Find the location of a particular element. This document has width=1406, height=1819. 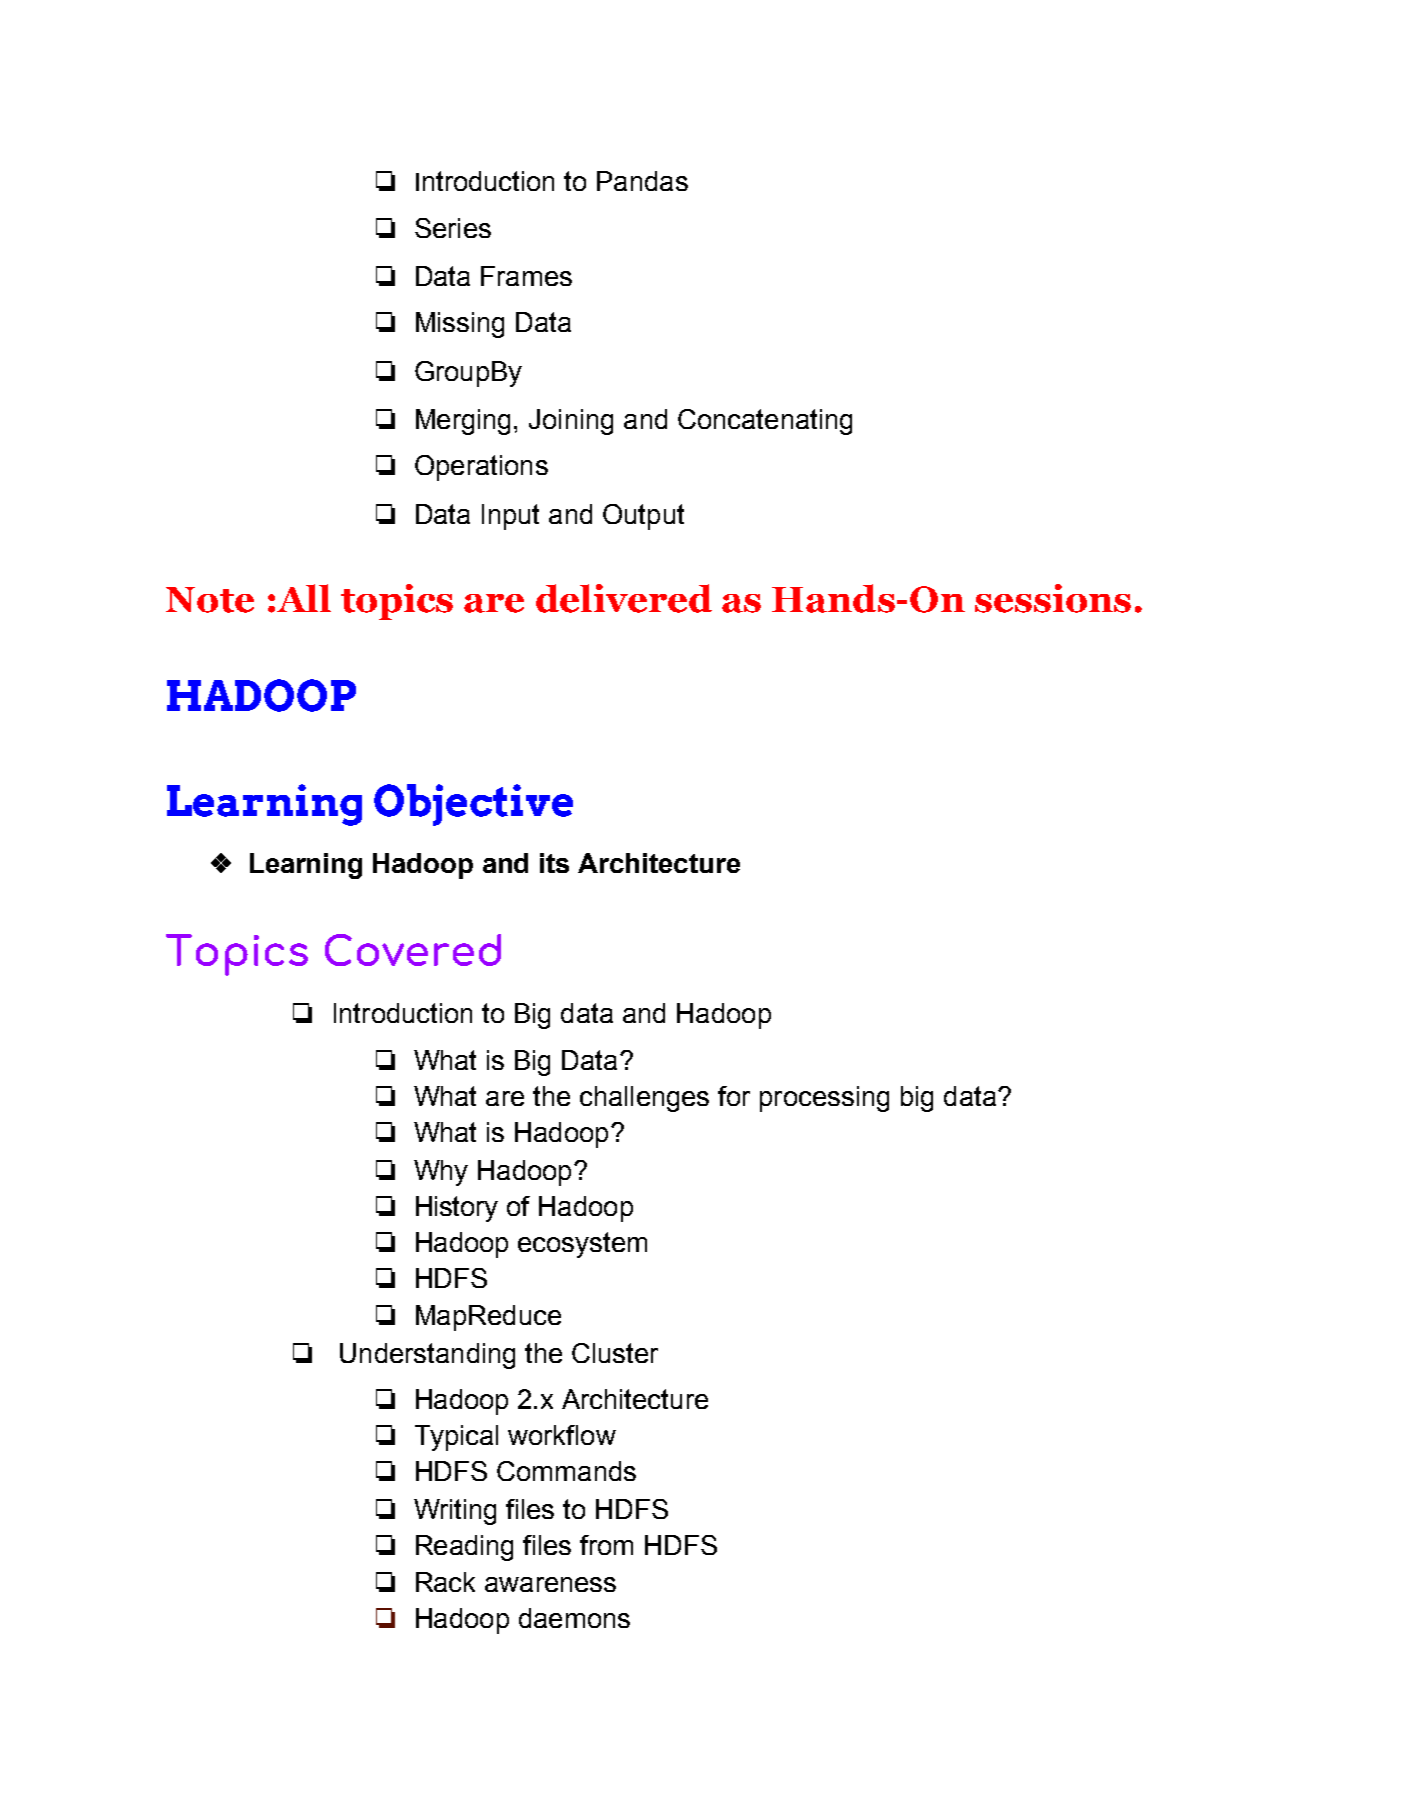

Pandas is located at coordinates (642, 181).
